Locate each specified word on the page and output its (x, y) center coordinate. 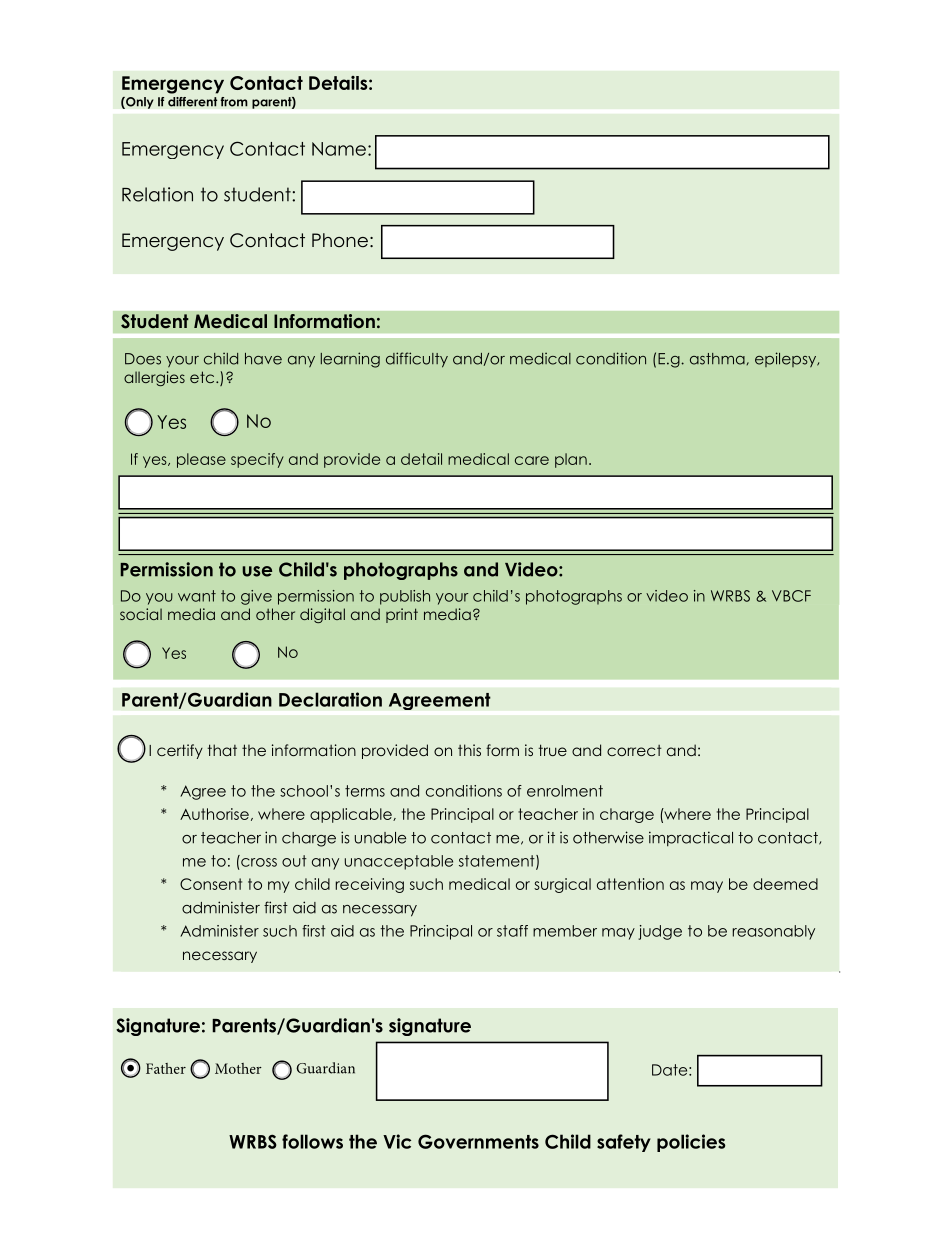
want (197, 596)
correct (634, 750)
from (234, 102)
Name (339, 149)
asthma (717, 359)
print (402, 615)
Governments (478, 1141)
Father (166, 1068)
